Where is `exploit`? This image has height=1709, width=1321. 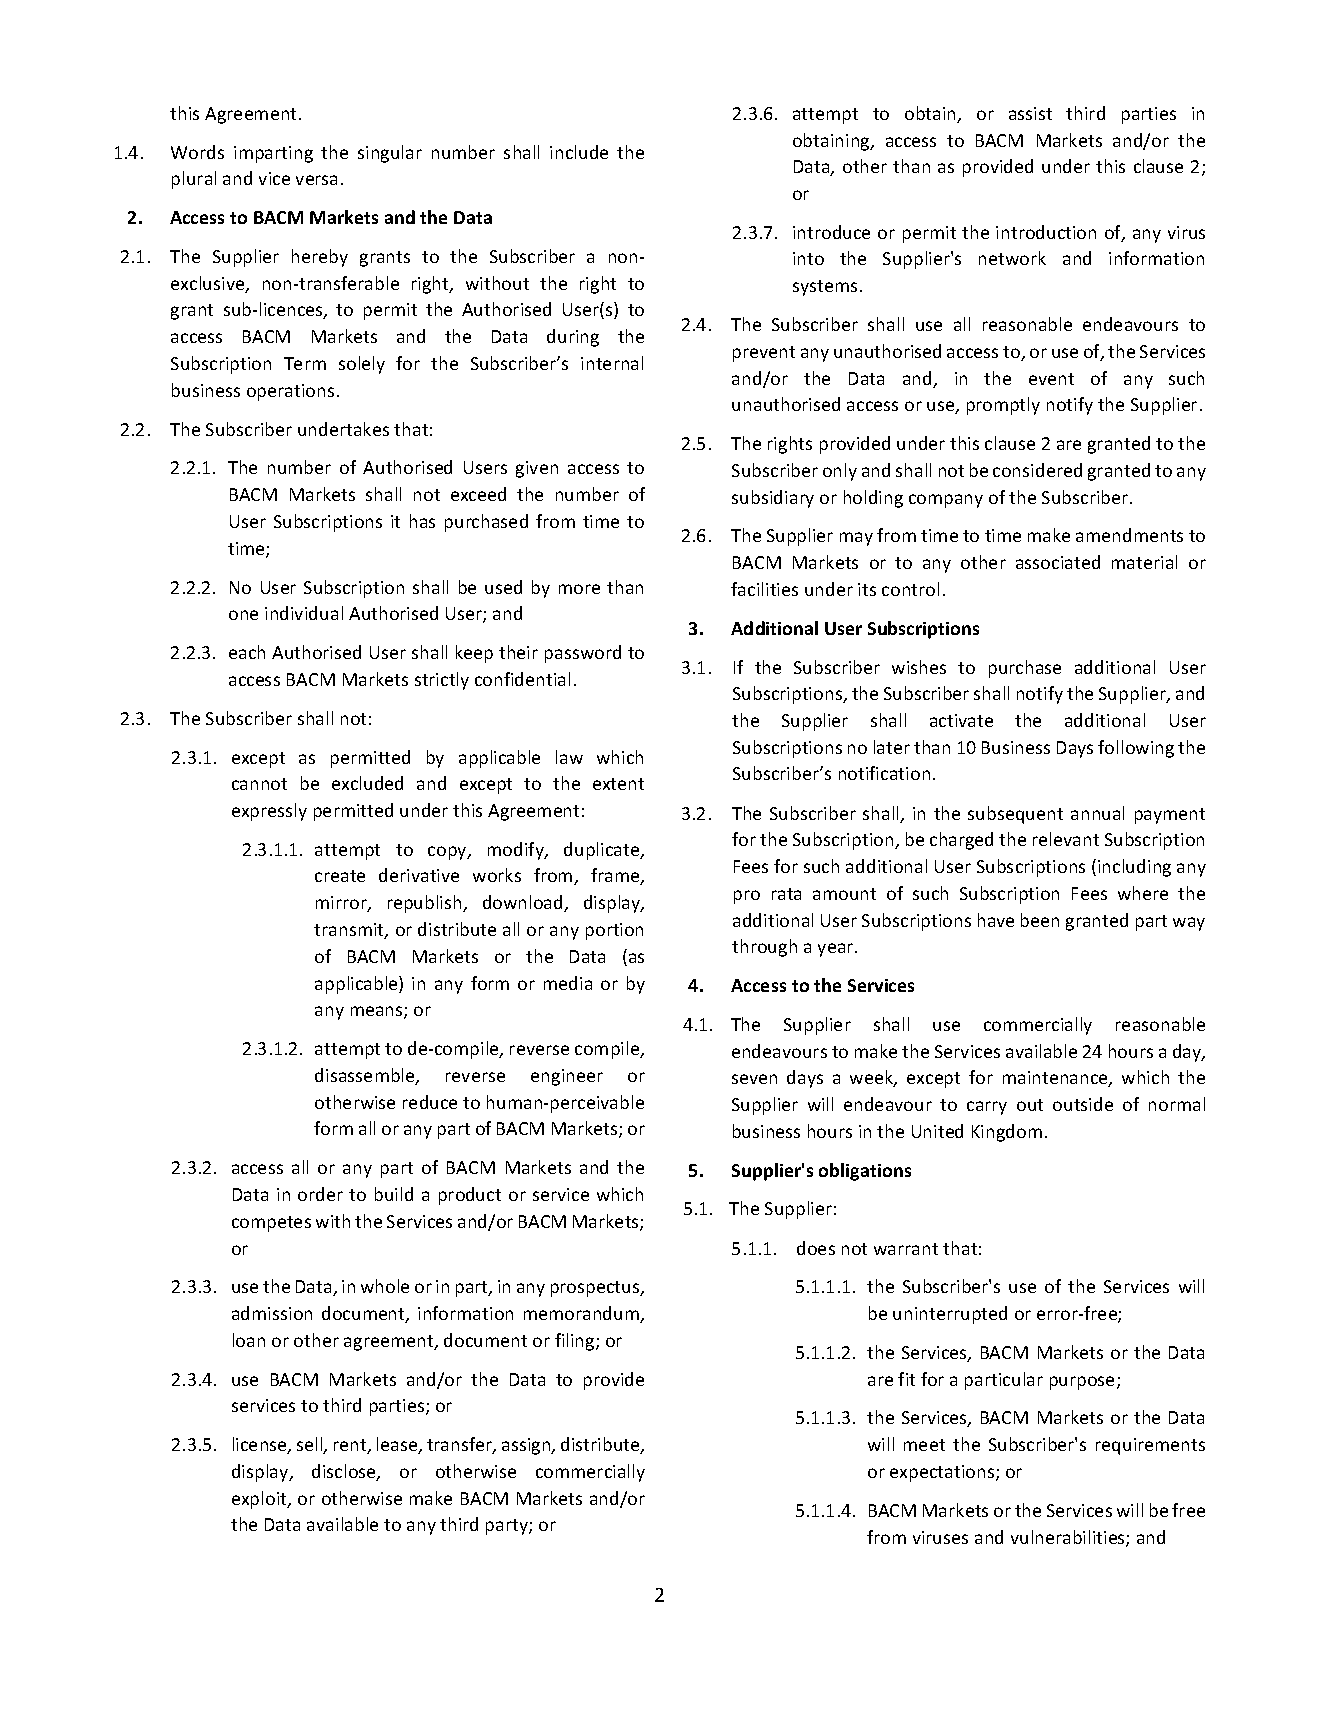
exploit is located at coordinates (260, 1500).
